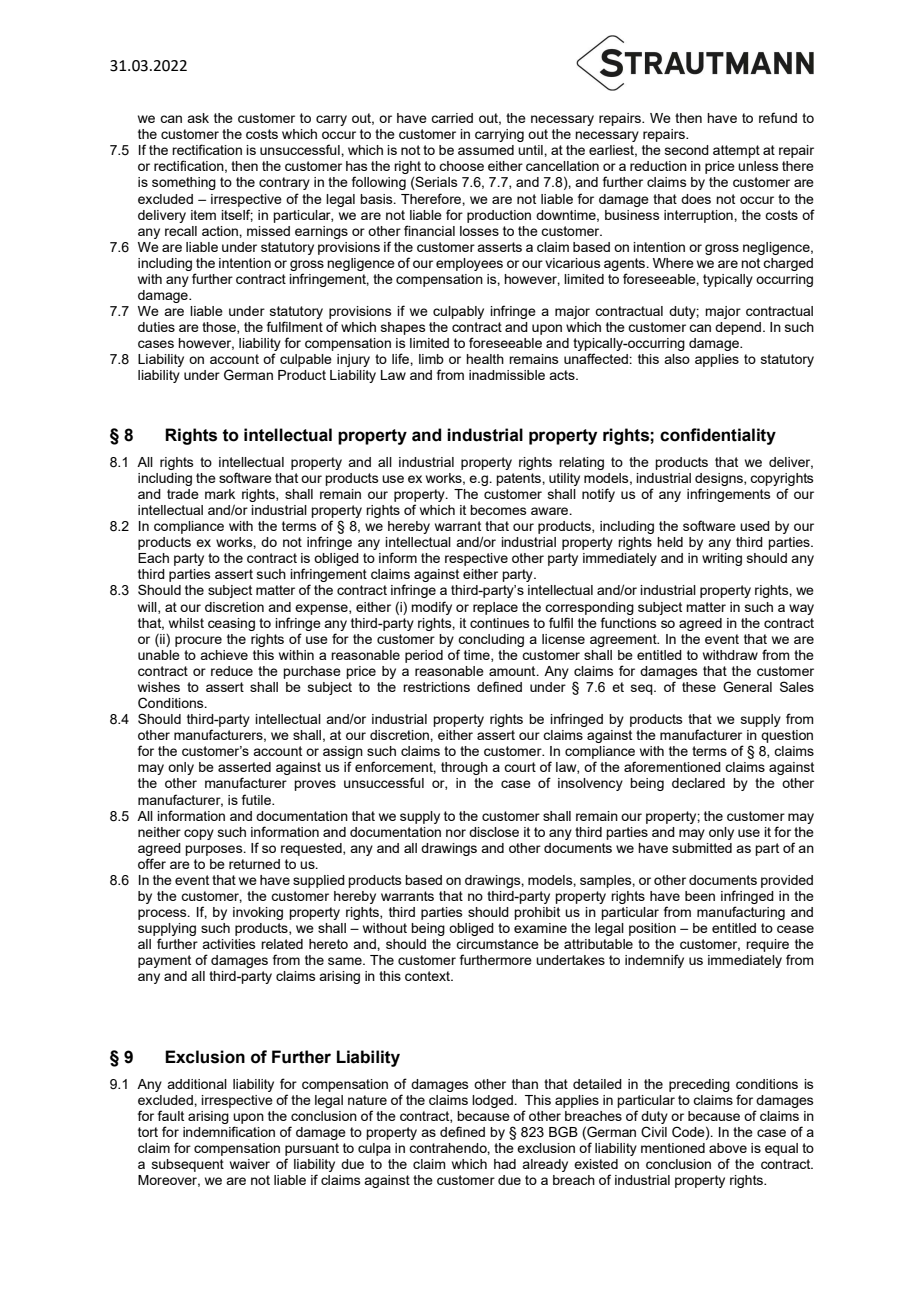  Describe the element at coordinates (198, 118) in the document. I see `ask` at that location.
